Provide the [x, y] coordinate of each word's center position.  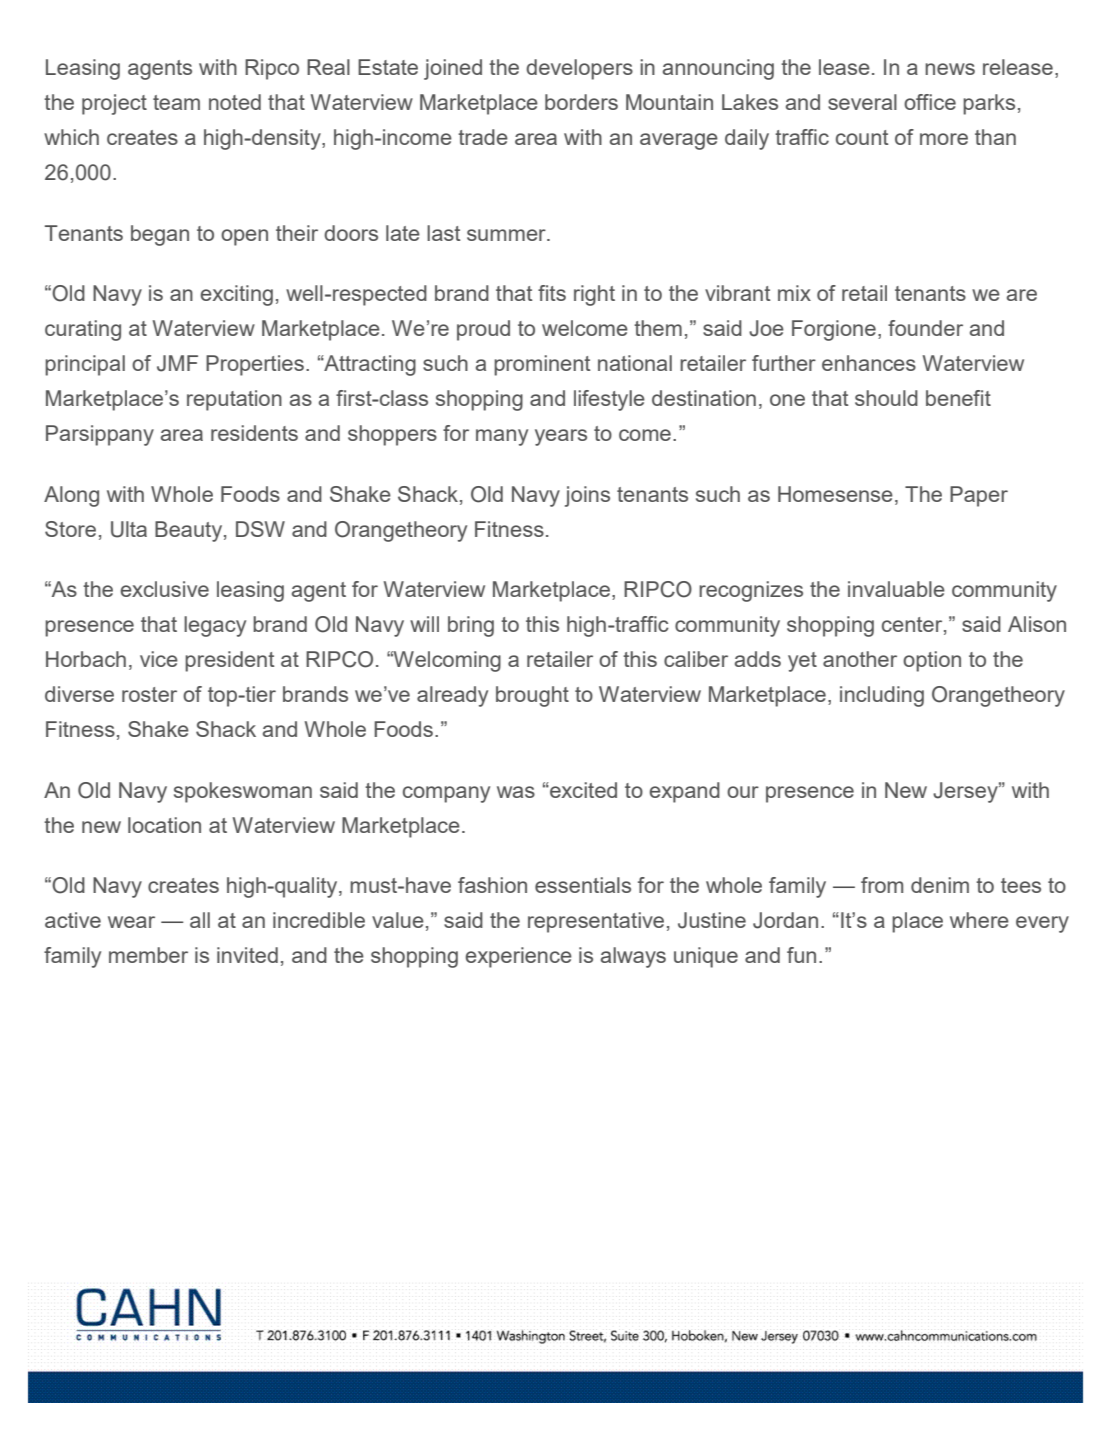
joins [587, 496]
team [176, 102]
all [200, 920]
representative [596, 922]
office [930, 102]
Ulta [129, 529]
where [979, 920]
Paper [979, 496]
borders [581, 102]
